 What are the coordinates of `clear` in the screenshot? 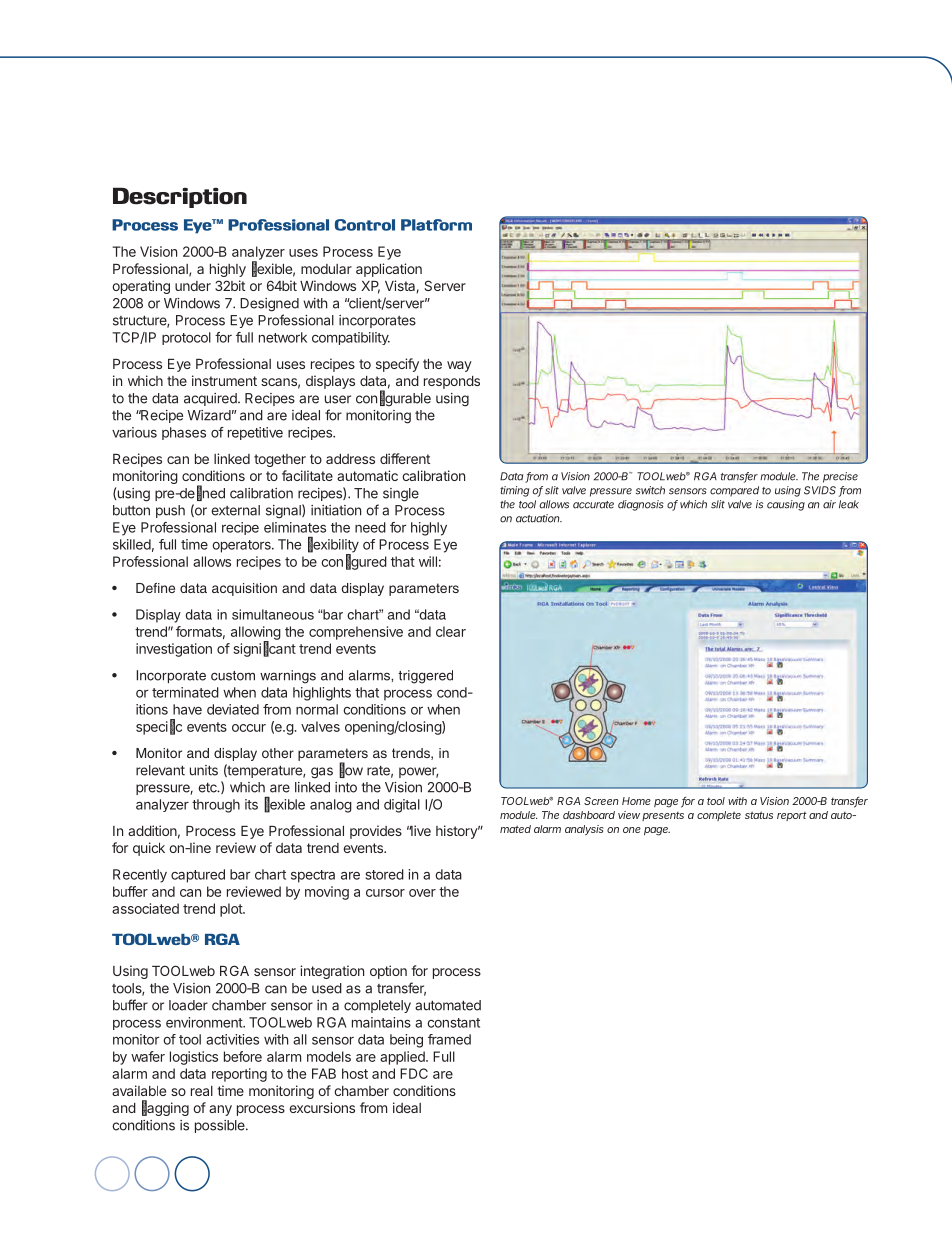 It's located at (451, 631).
